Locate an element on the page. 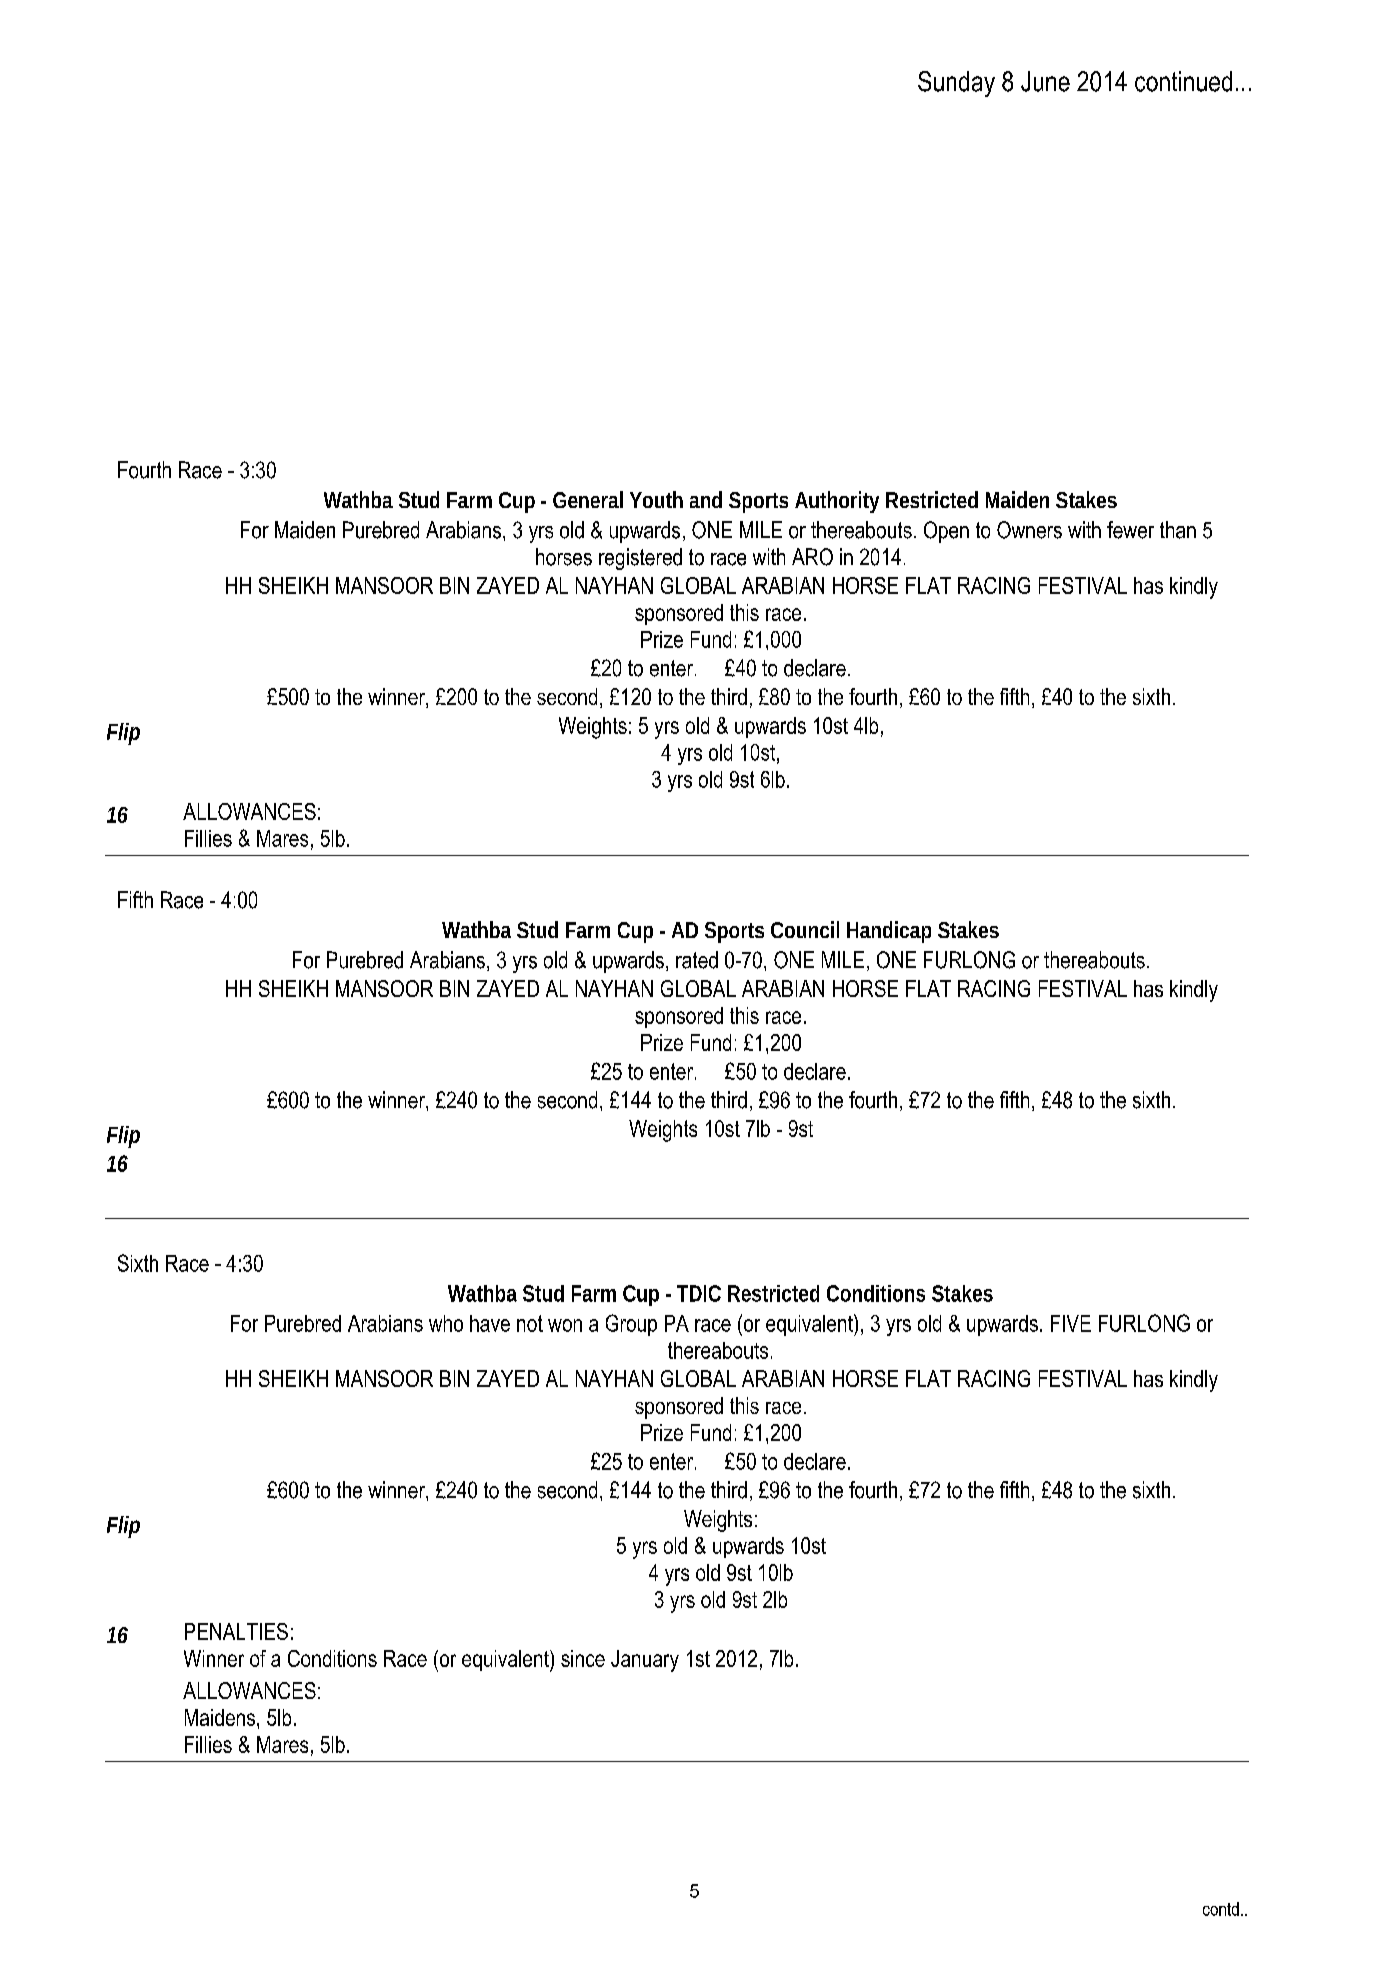 This page has height=1965, width=1389. Handicap is located at coordinates (889, 932).
